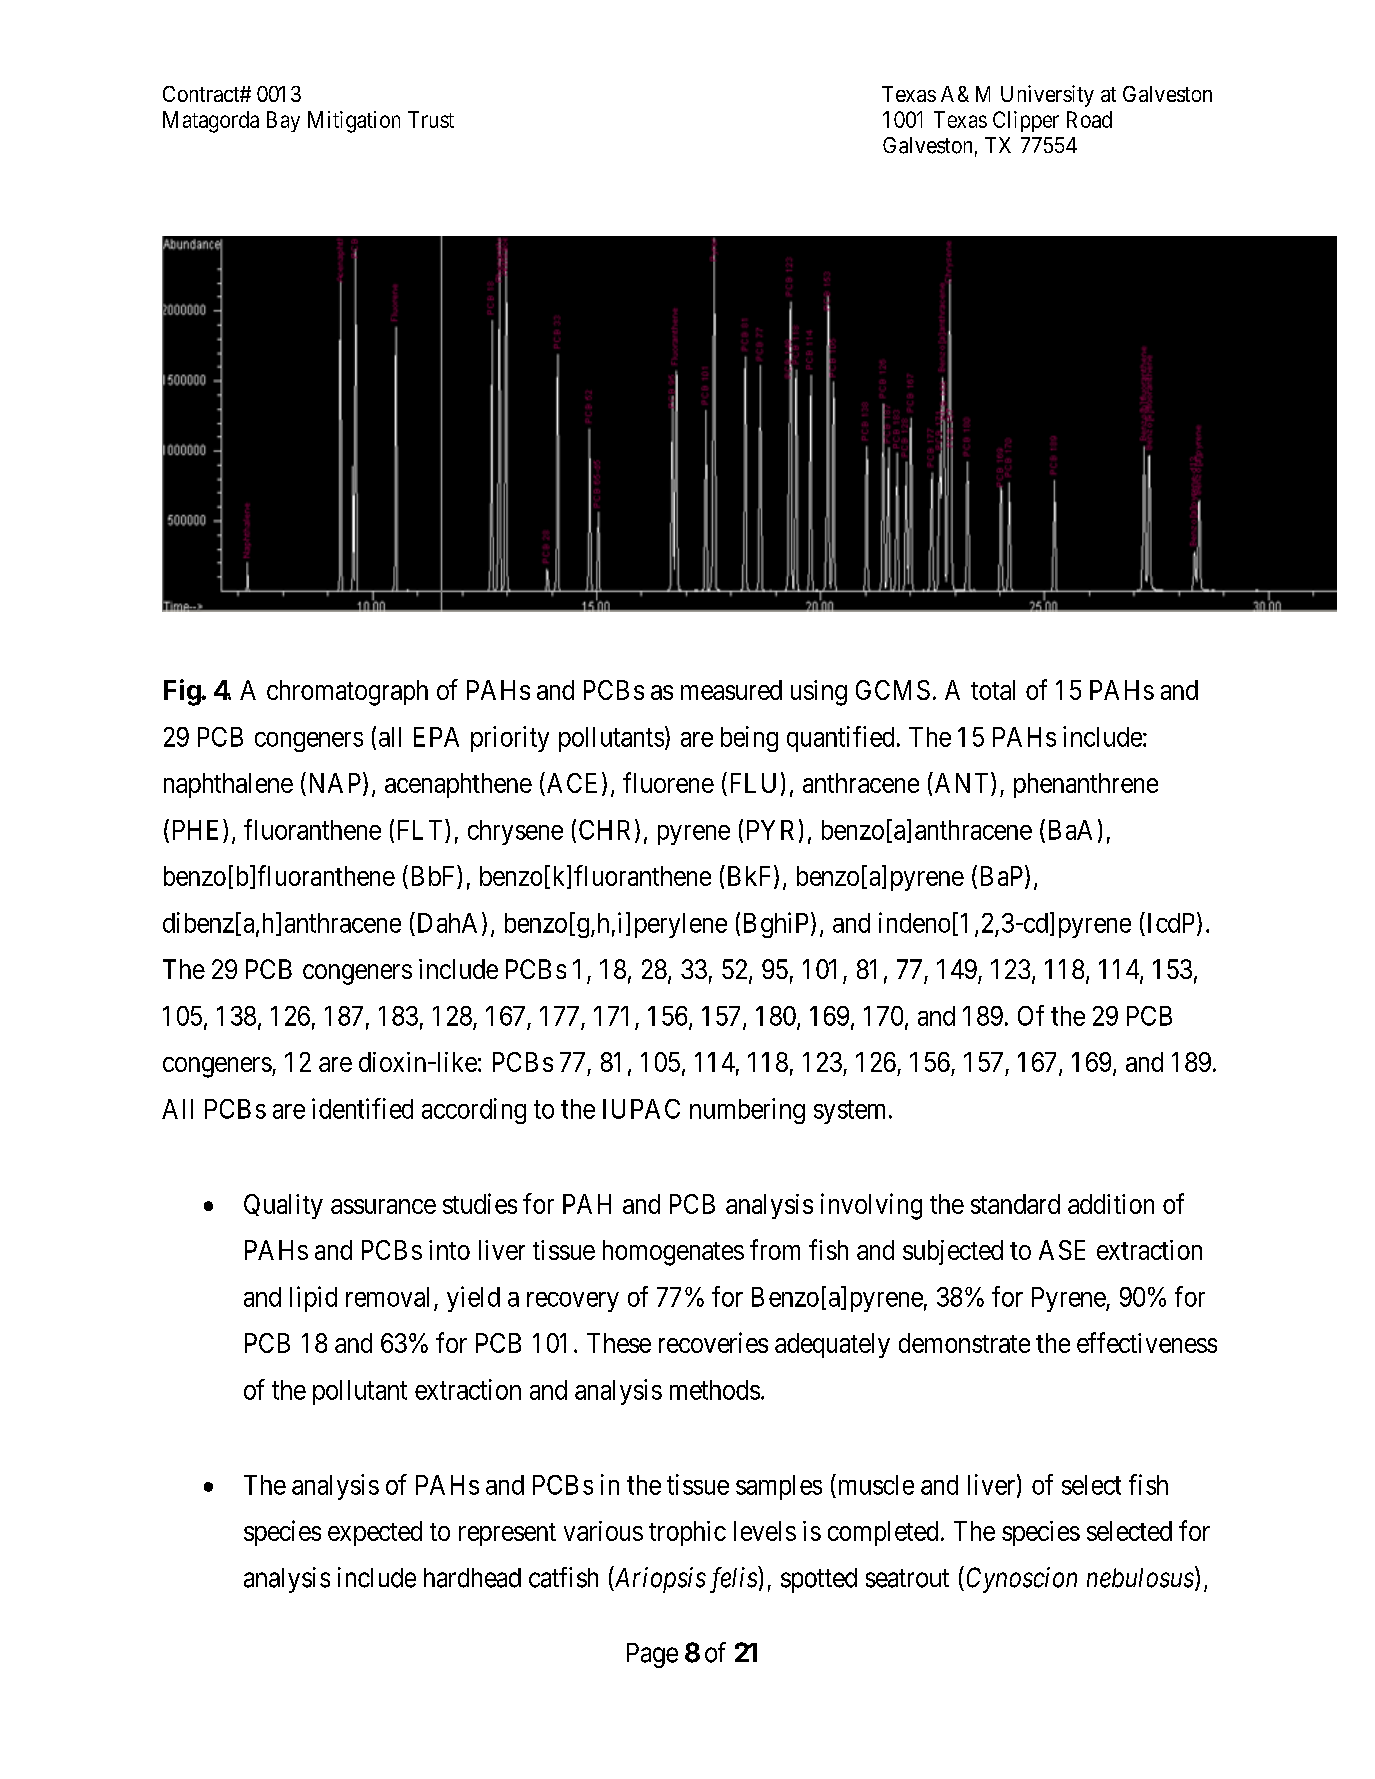 The width and height of the screenshot is (1375, 1779). What do you see at coordinates (734, 1579) in the screenshot?
I see `felis` at bounding box center [734, 1579].
